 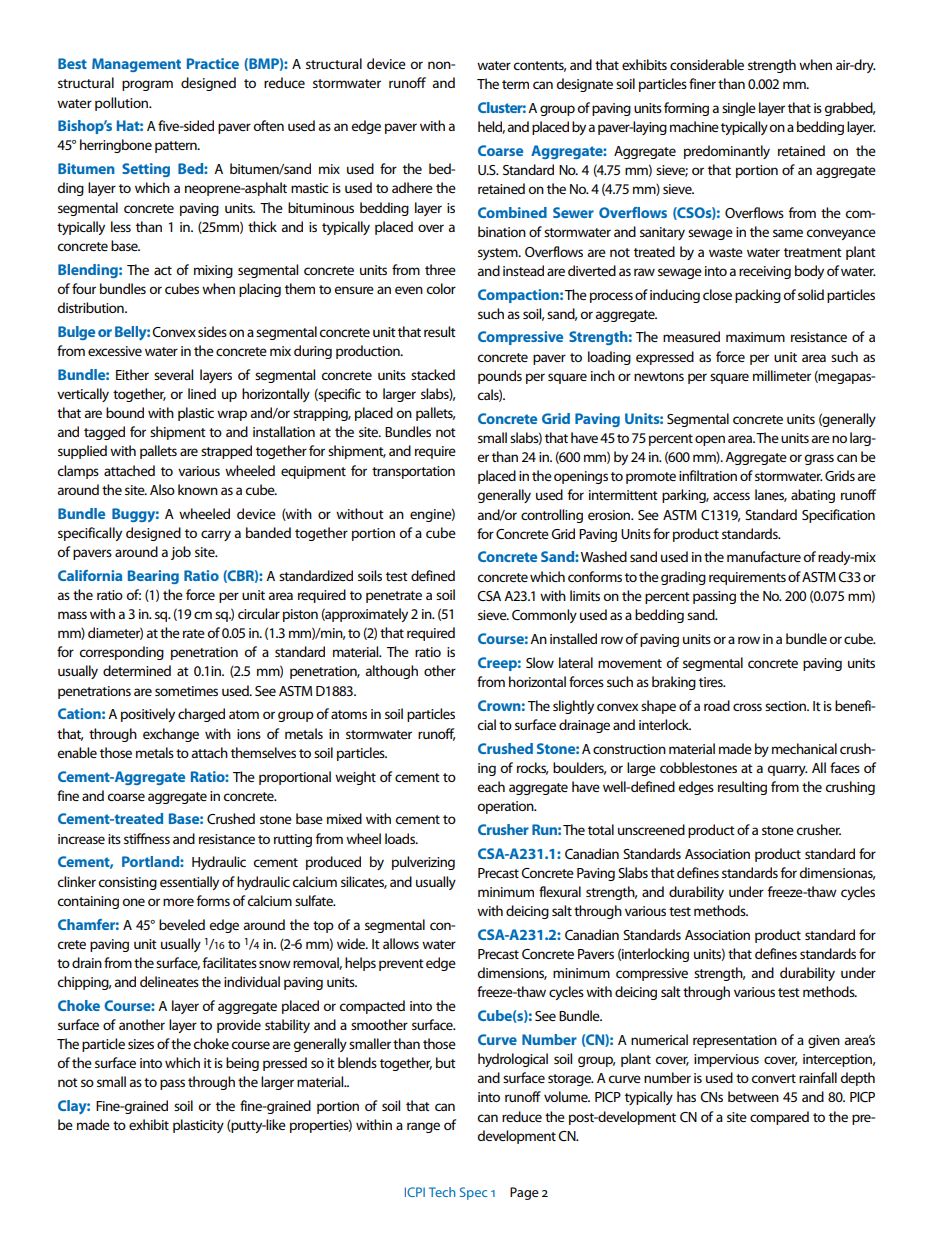 What do you see at coordinates (491, 786) in the screenshot?
I see `each` at bounding box center [491, 786].
